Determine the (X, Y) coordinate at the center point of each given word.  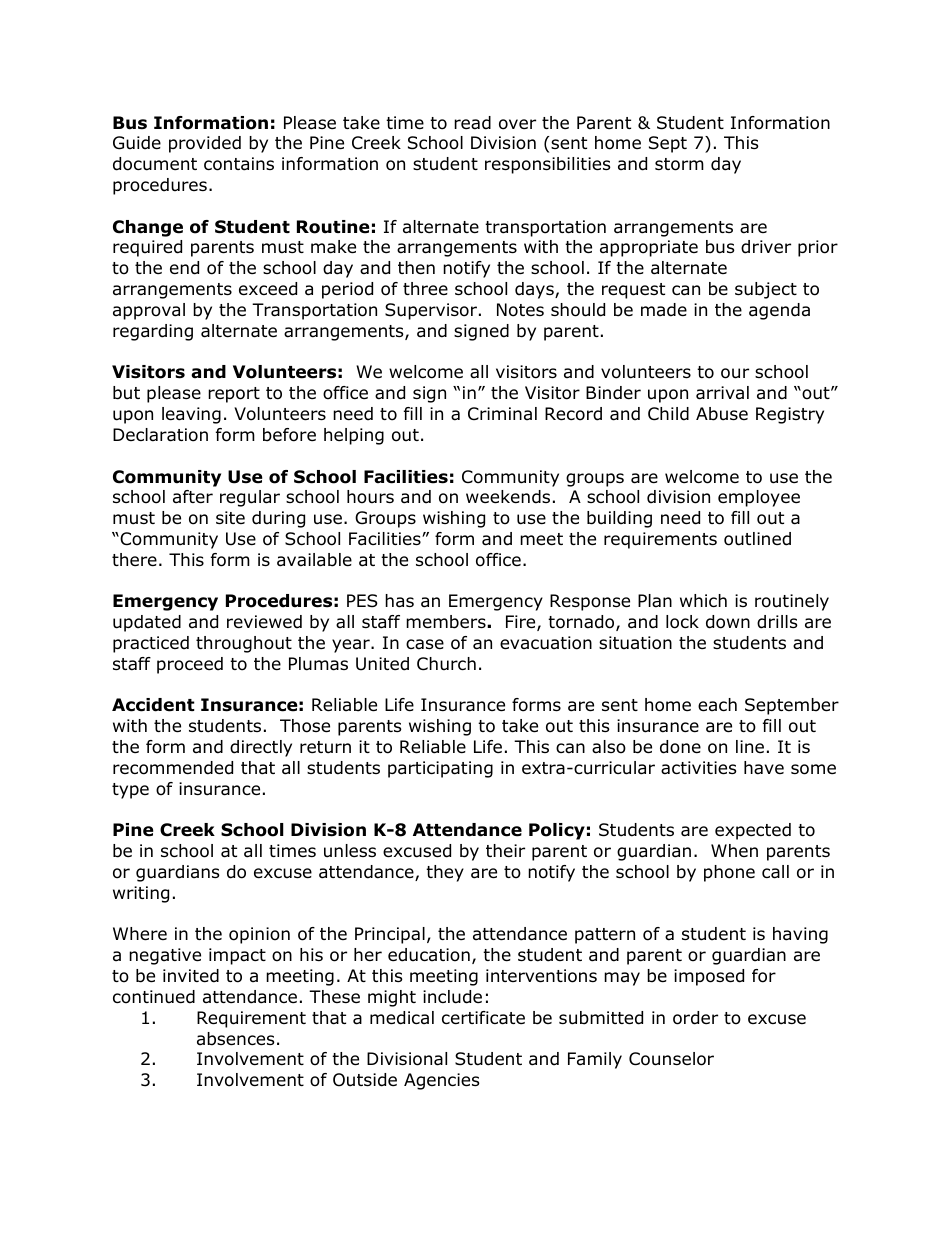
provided (205, 144)
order (695, 1018)
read (472, 123)
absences (236, 1039)
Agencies (442, 1081)
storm (679, 164)
